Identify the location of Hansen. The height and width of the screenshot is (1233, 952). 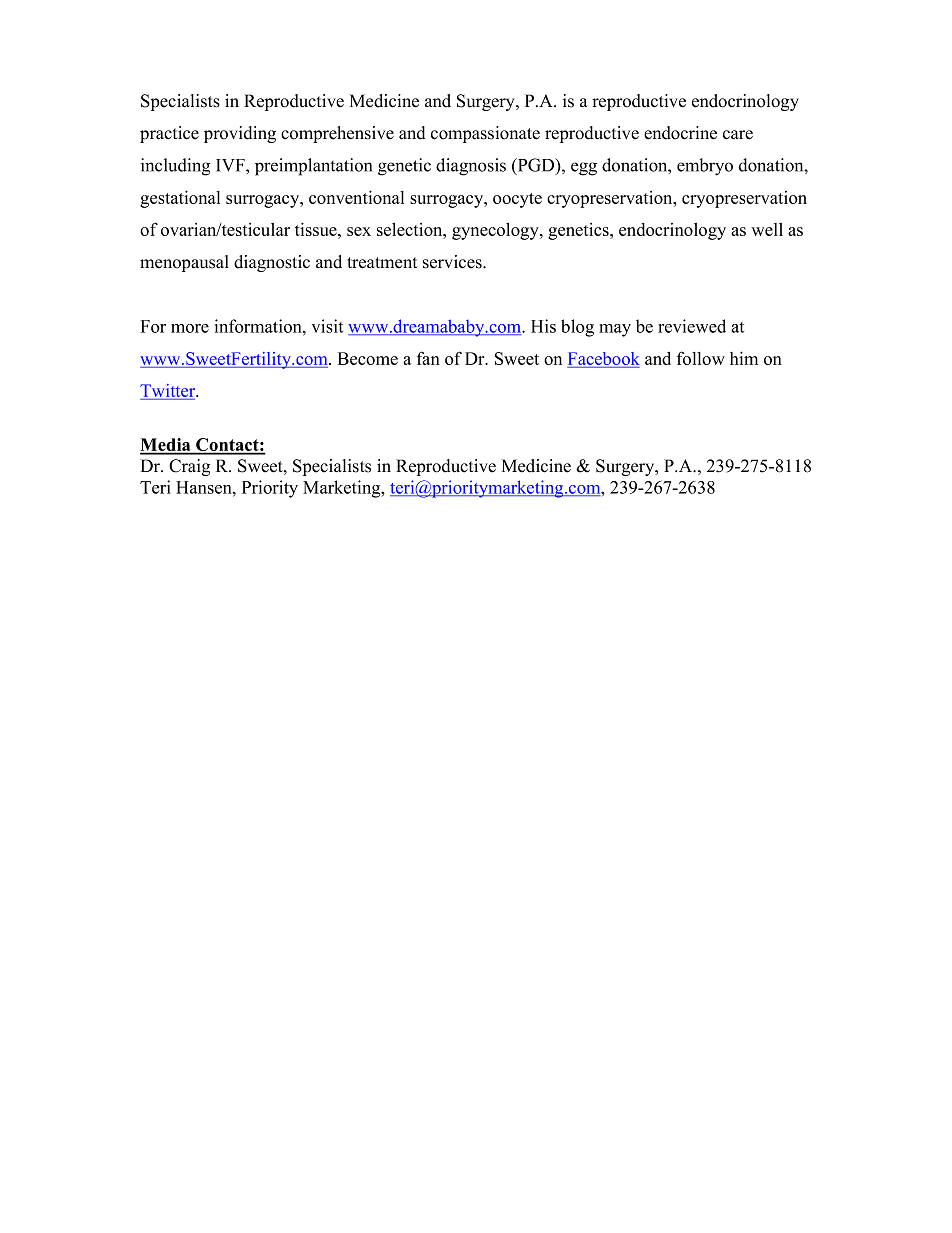
(205, 487).
